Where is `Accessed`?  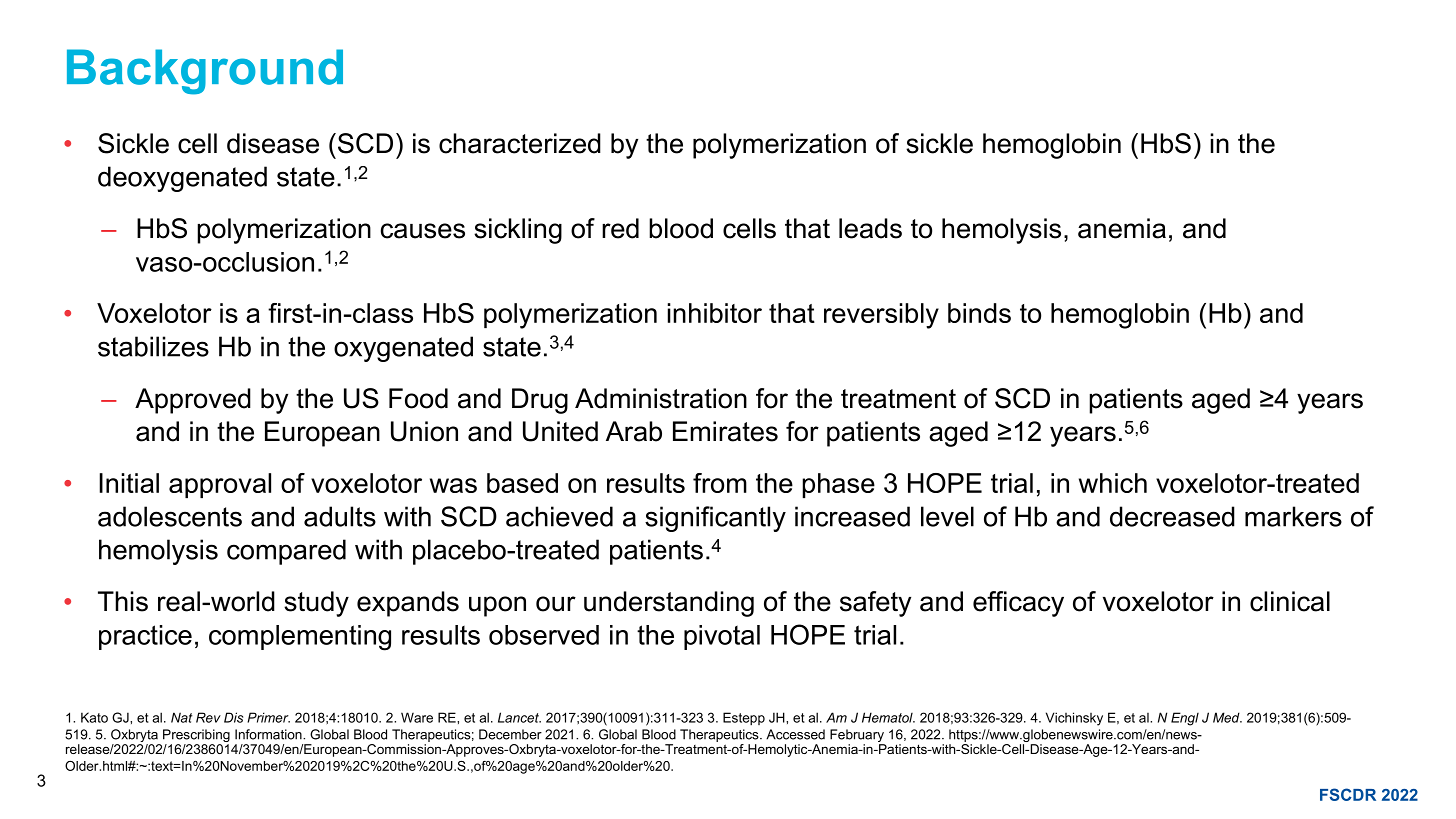 Accessed is located at coordinates (795, 734).
